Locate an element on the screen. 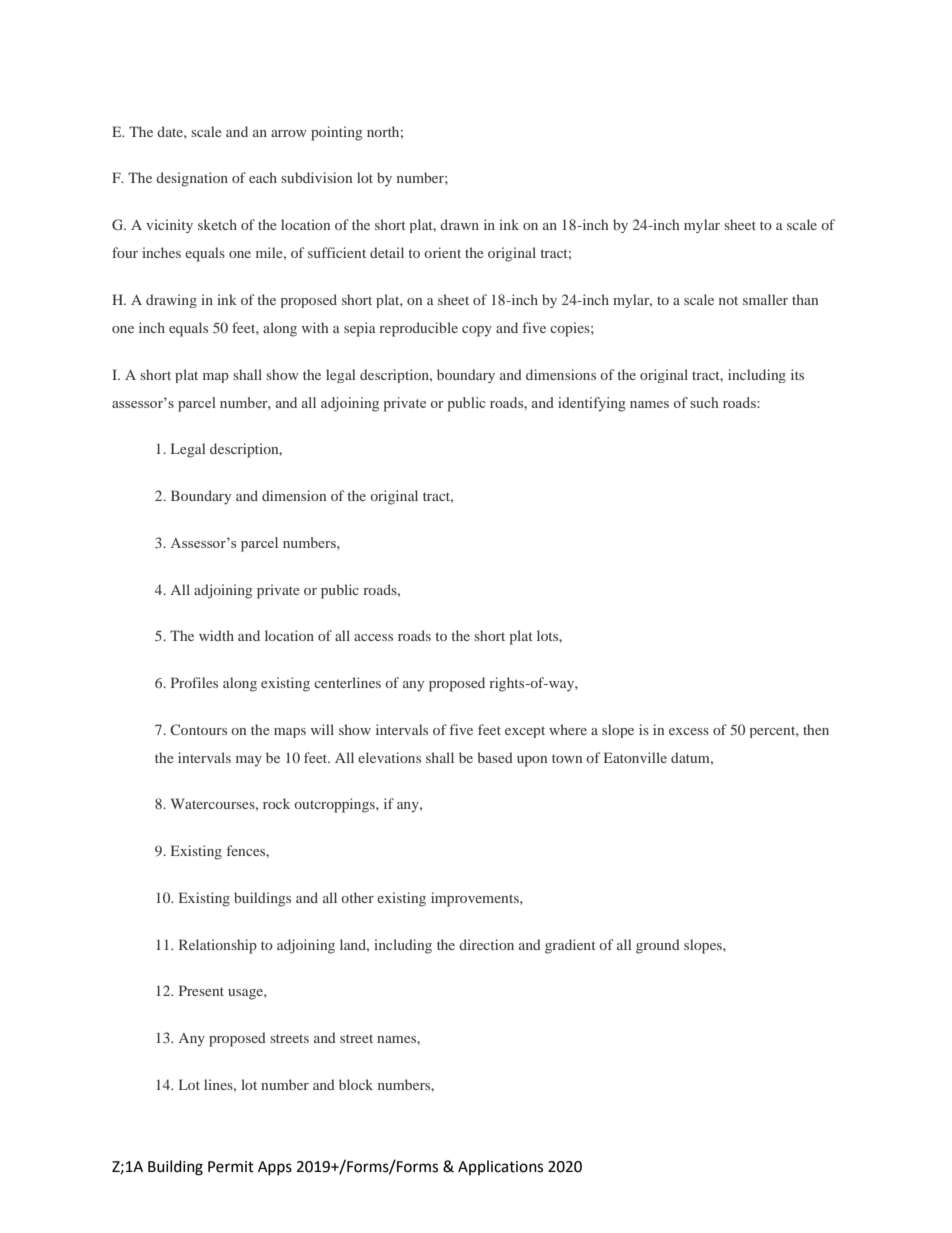 The width and height of the screenshot is (952, 1233). such is located at coordinates (704, 402).
